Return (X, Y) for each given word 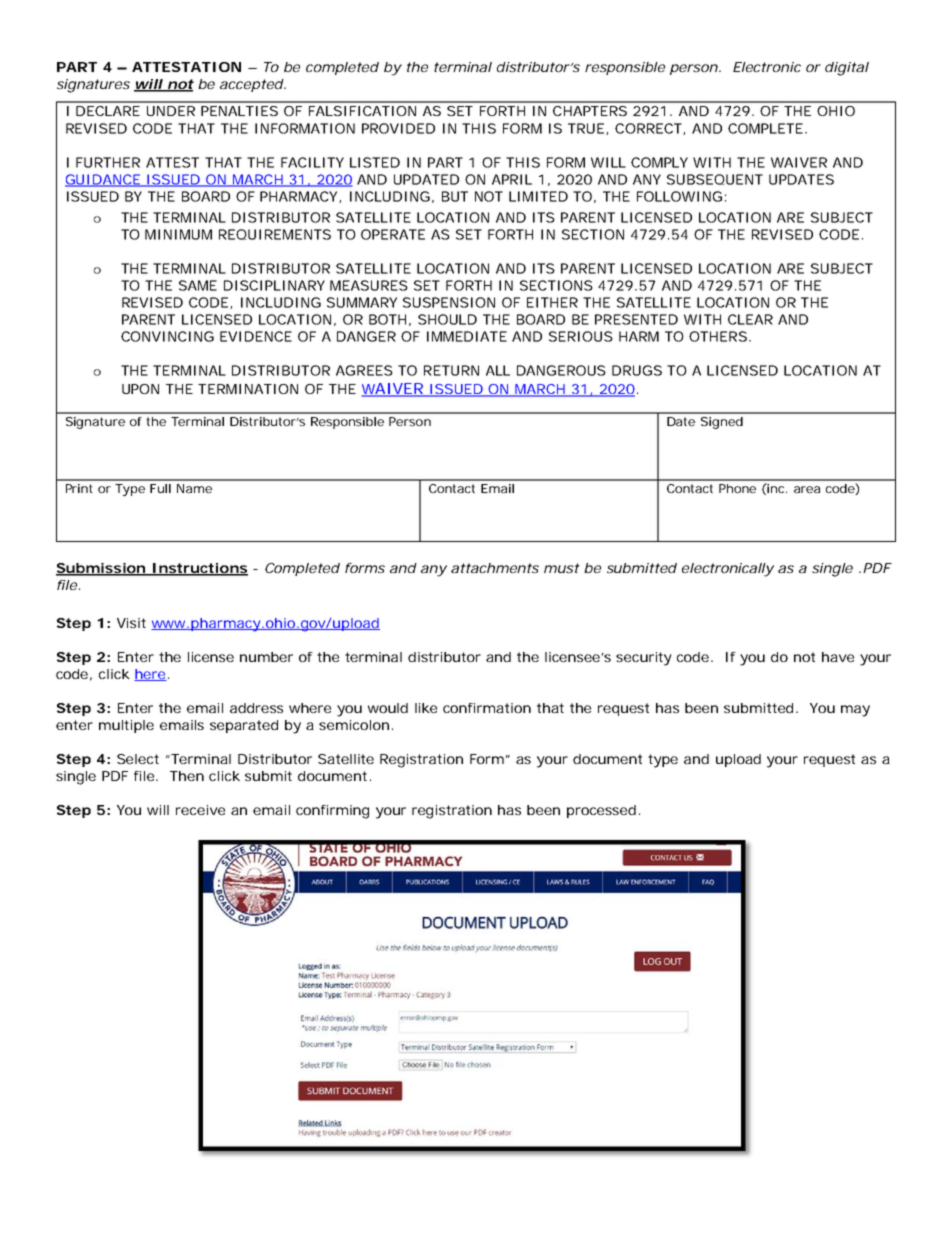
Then (187, 776)
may (855, 711)
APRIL (512, 179)
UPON (140, 389)
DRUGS (637, 370)
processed (601, 811)
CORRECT (648, 128)
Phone (737, 488)
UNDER (171, 111)
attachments (495, 568)
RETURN (451, 370)
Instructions (199, 569)
